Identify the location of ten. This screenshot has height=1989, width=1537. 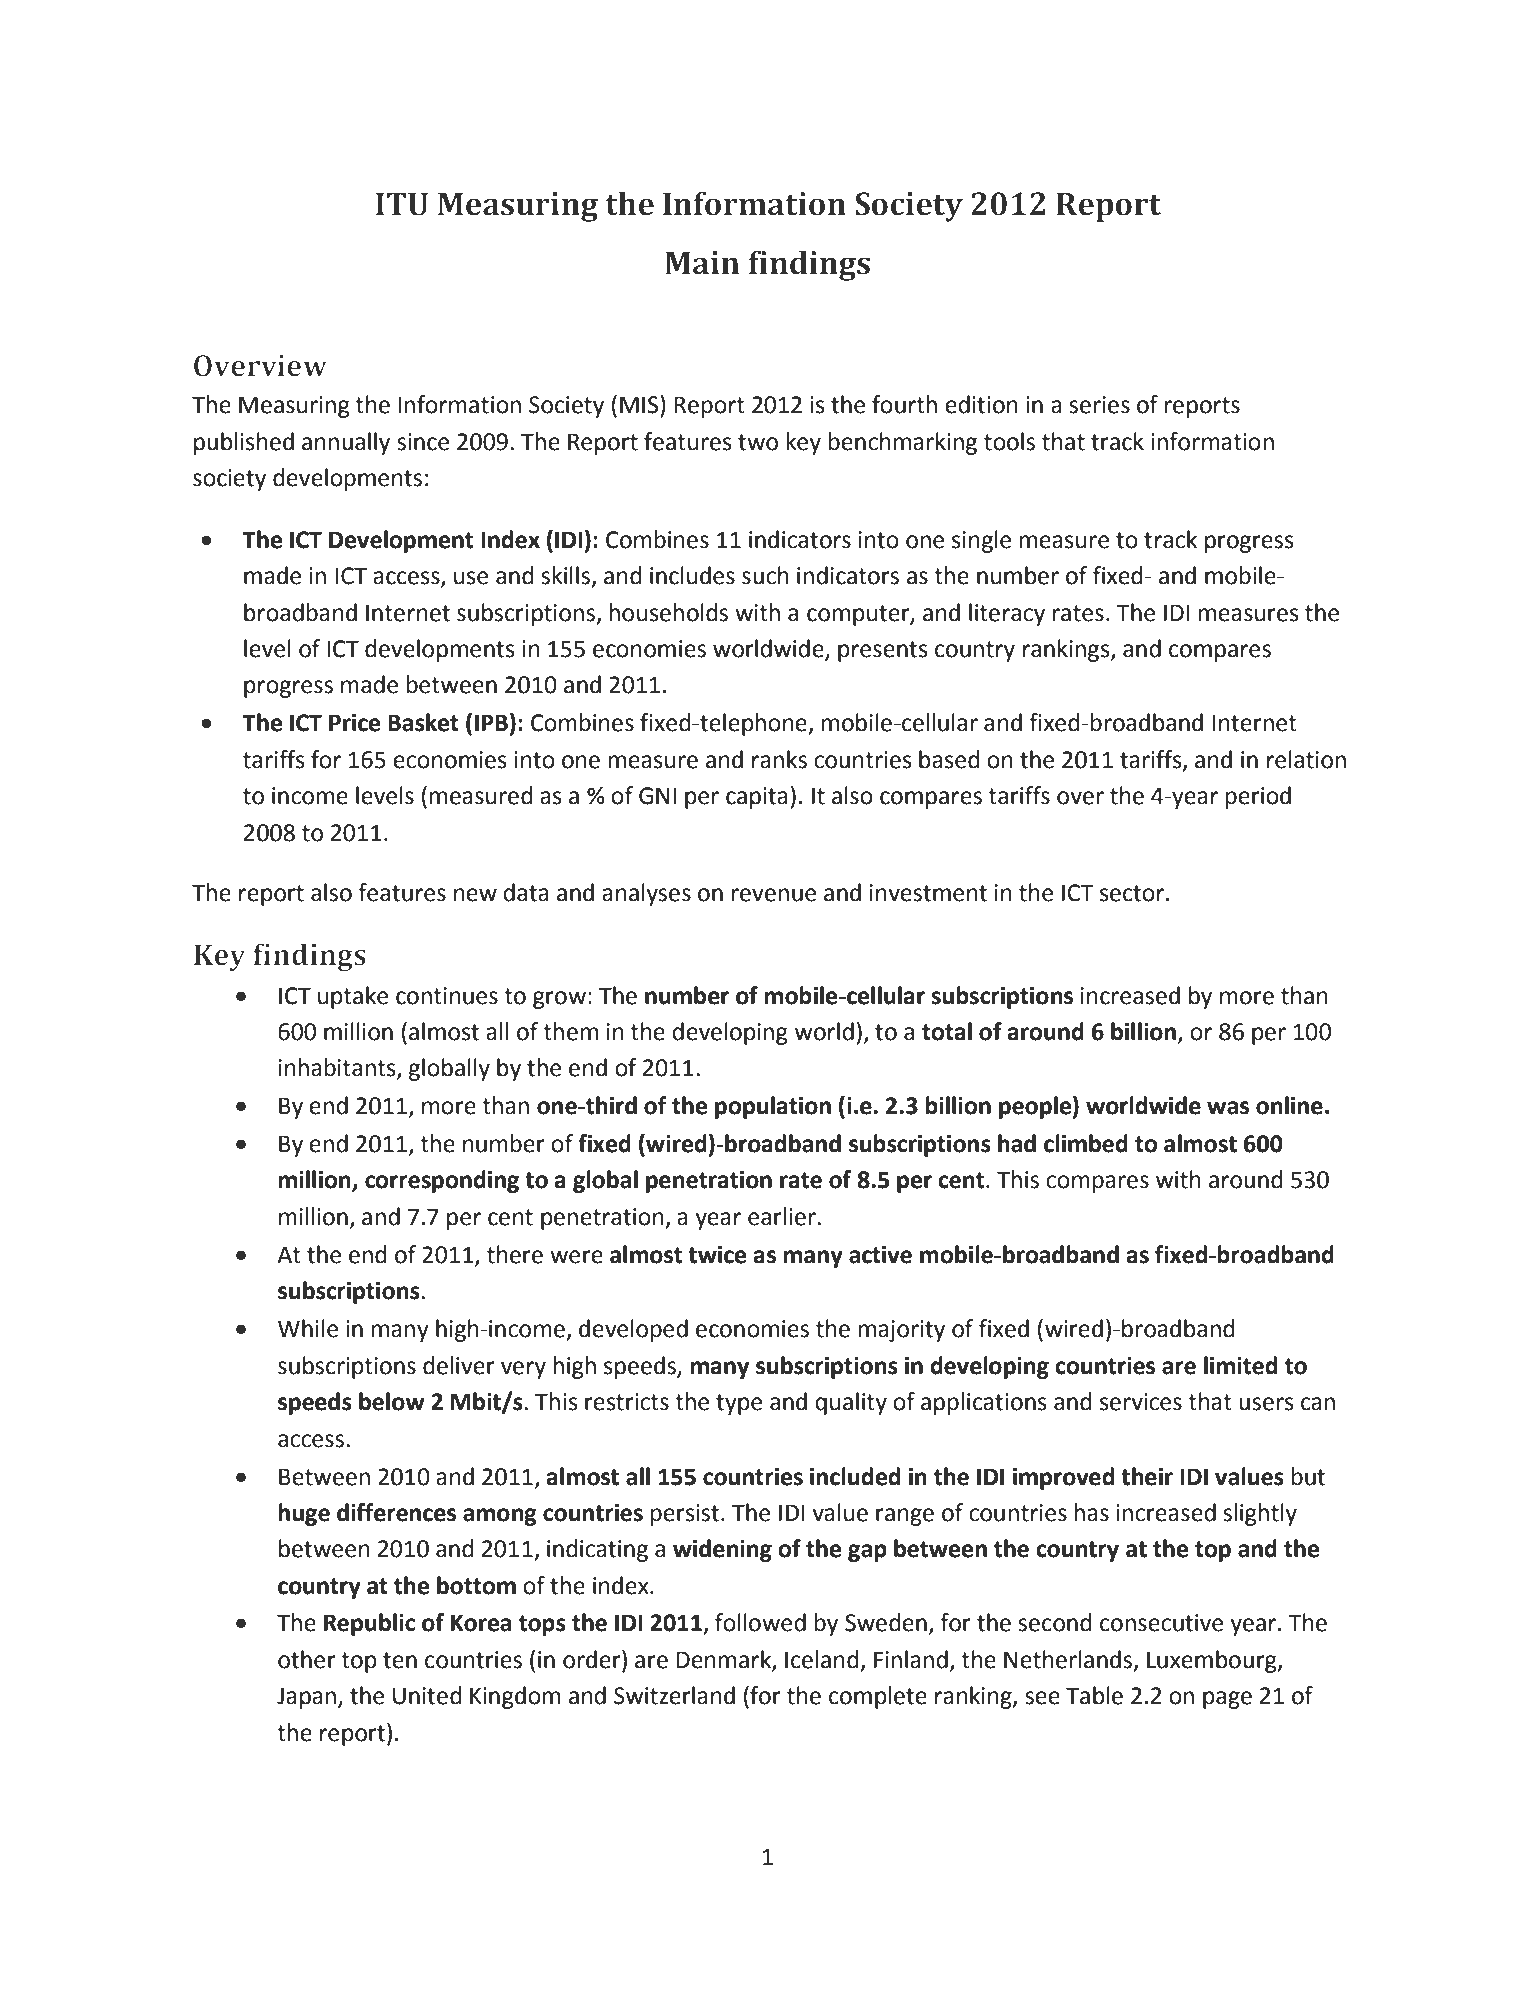
(400, 1660).
